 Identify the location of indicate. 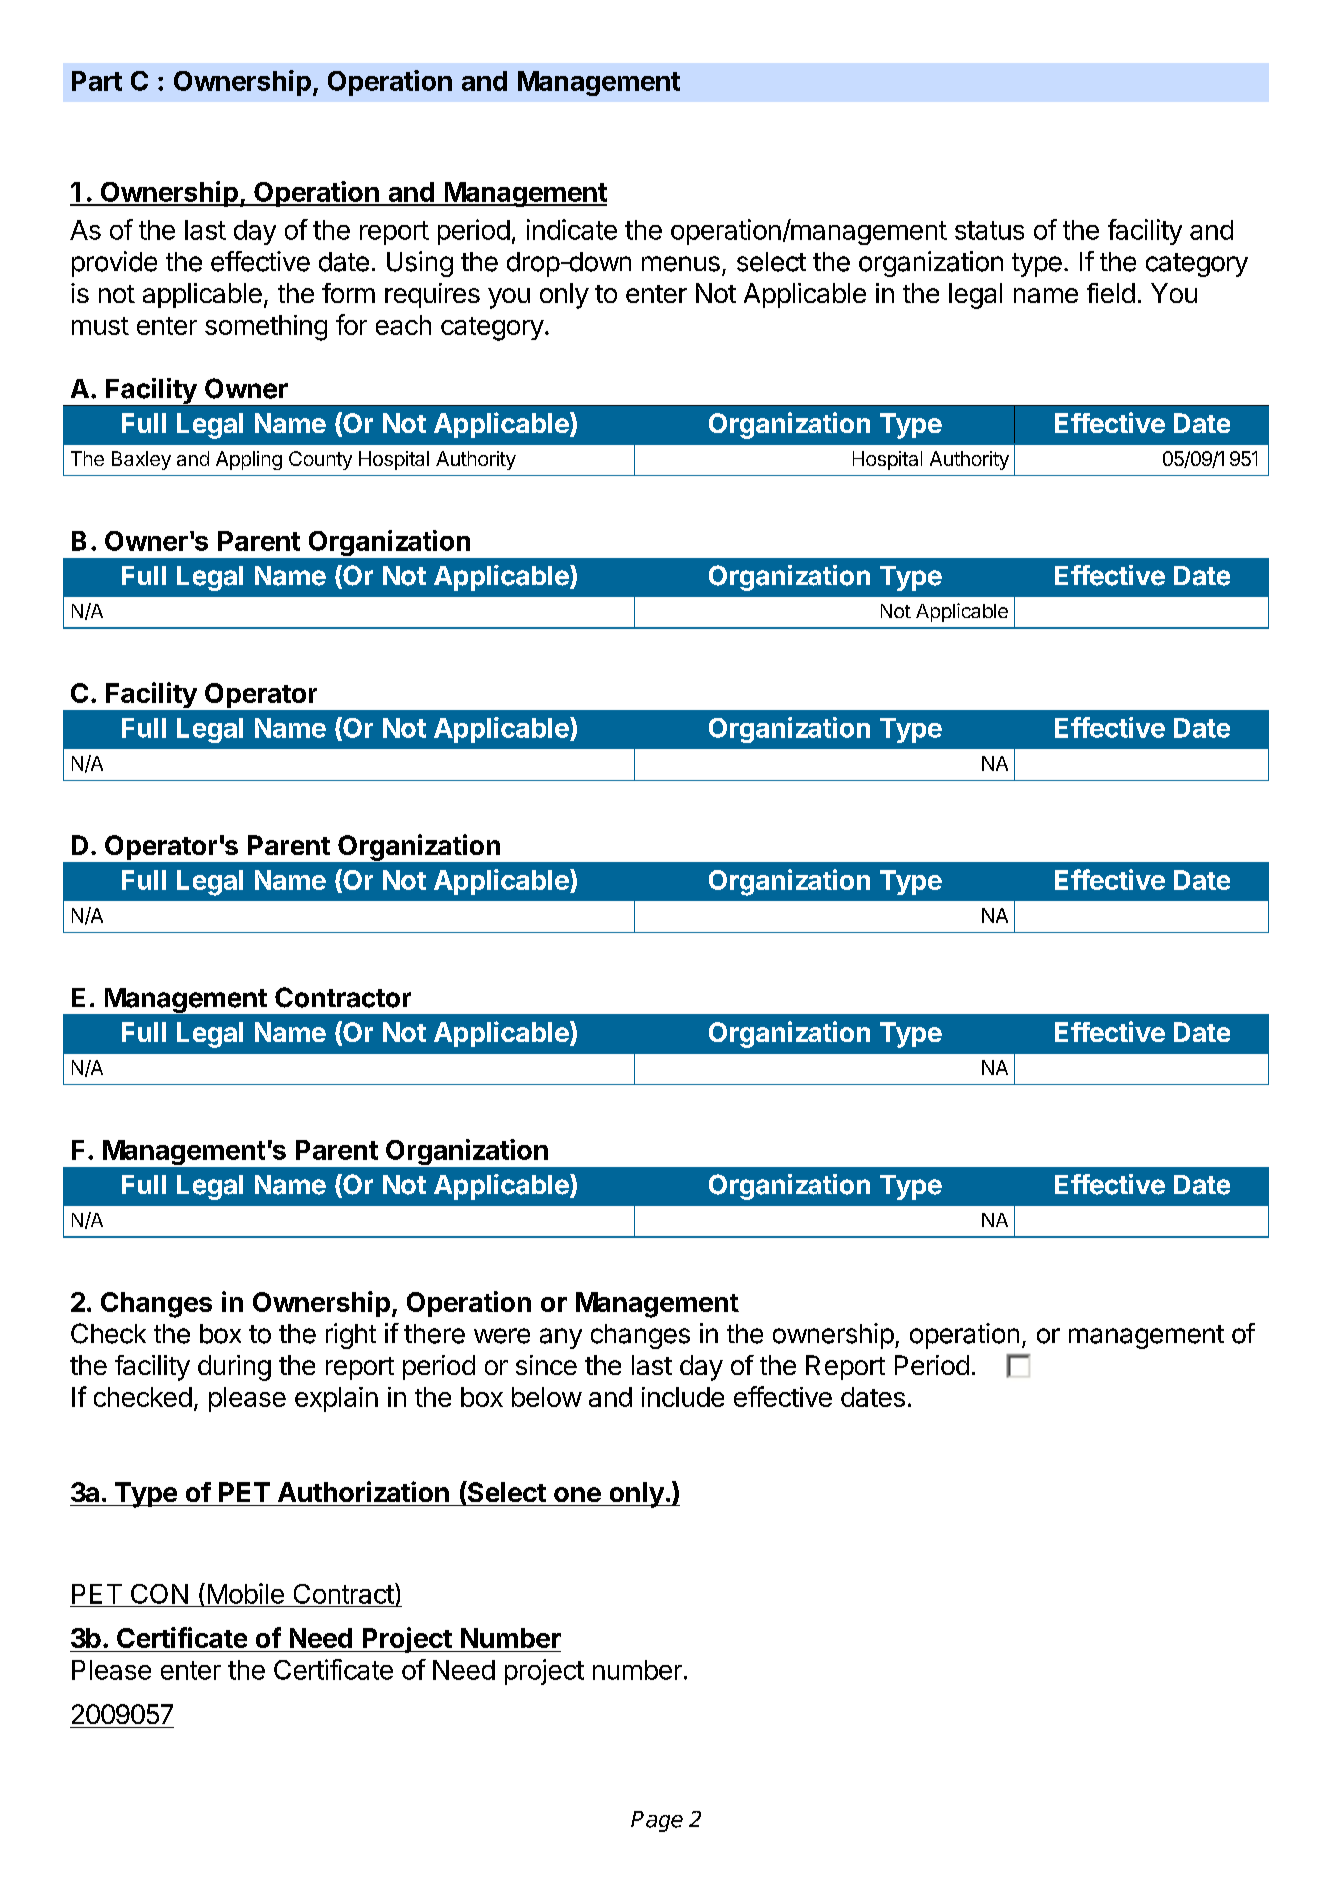
(572, 229).
